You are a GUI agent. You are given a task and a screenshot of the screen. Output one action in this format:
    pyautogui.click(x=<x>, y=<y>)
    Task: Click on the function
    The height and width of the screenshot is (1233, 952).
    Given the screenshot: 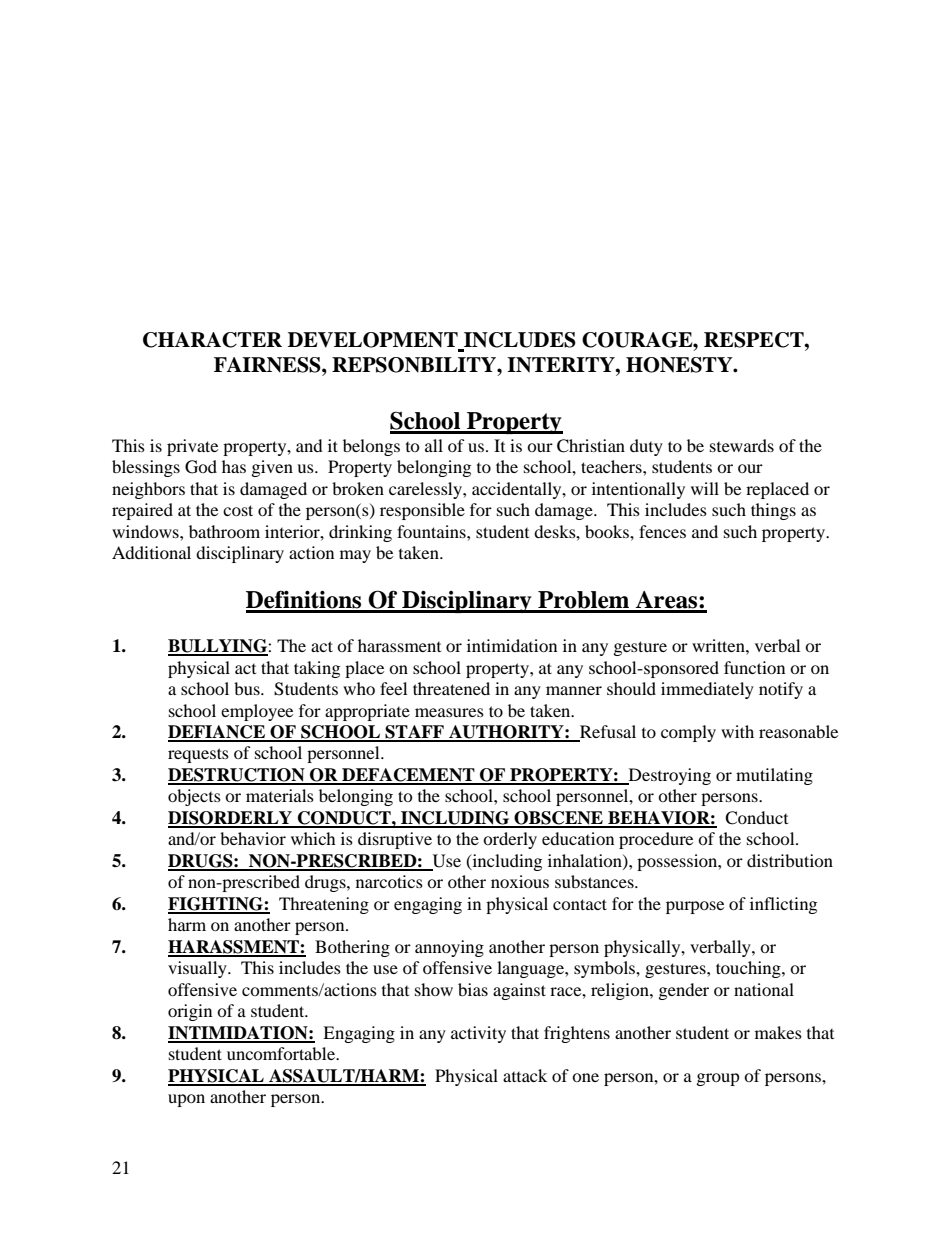 What is the action you would take?
    pyautogui.click(x=754, y=667)
